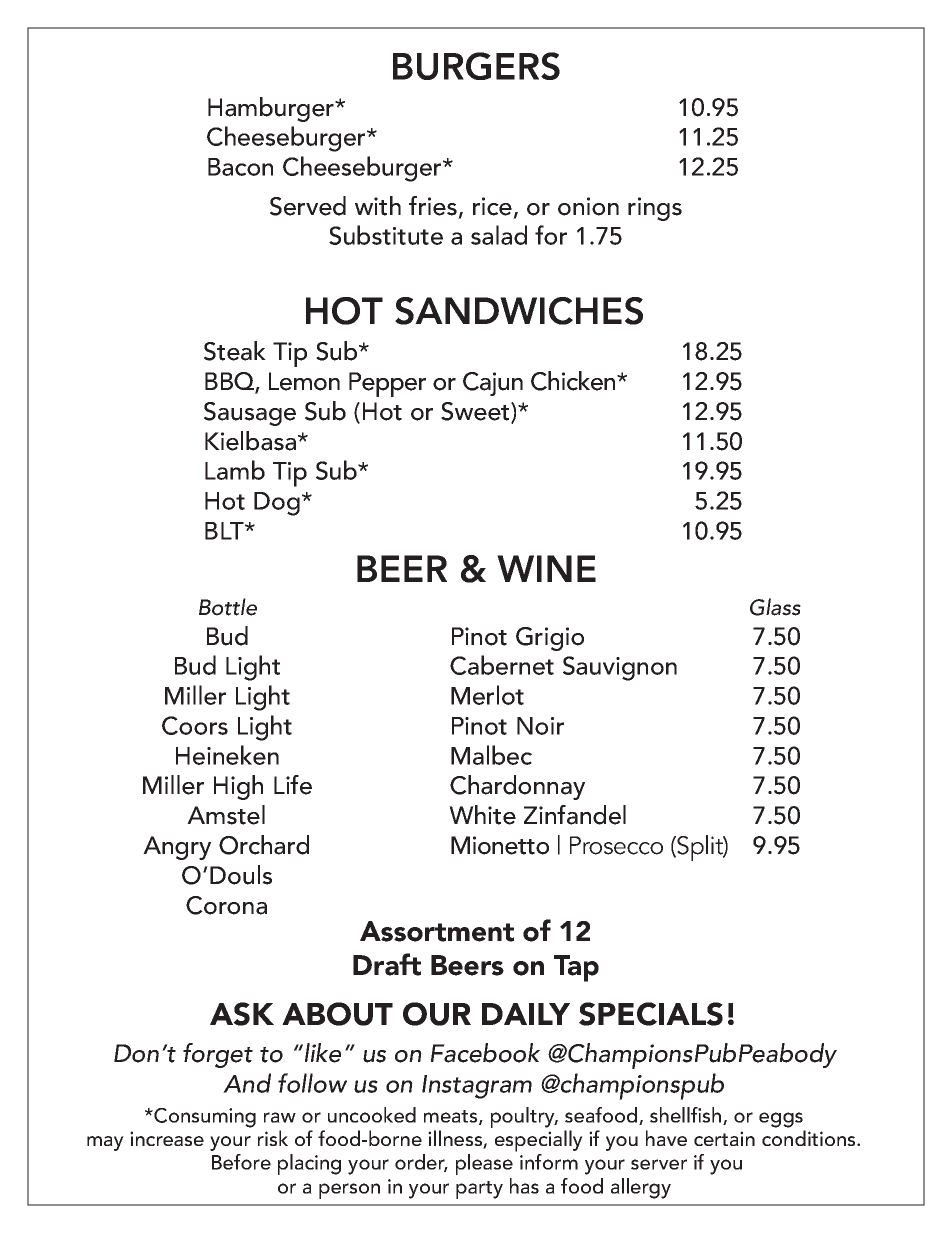 This screenshot has width=952, height=1233. What do you see at coordinates (574, 381) in the screenshot?
I see `Chicken` at bounding box center [574, 381].
